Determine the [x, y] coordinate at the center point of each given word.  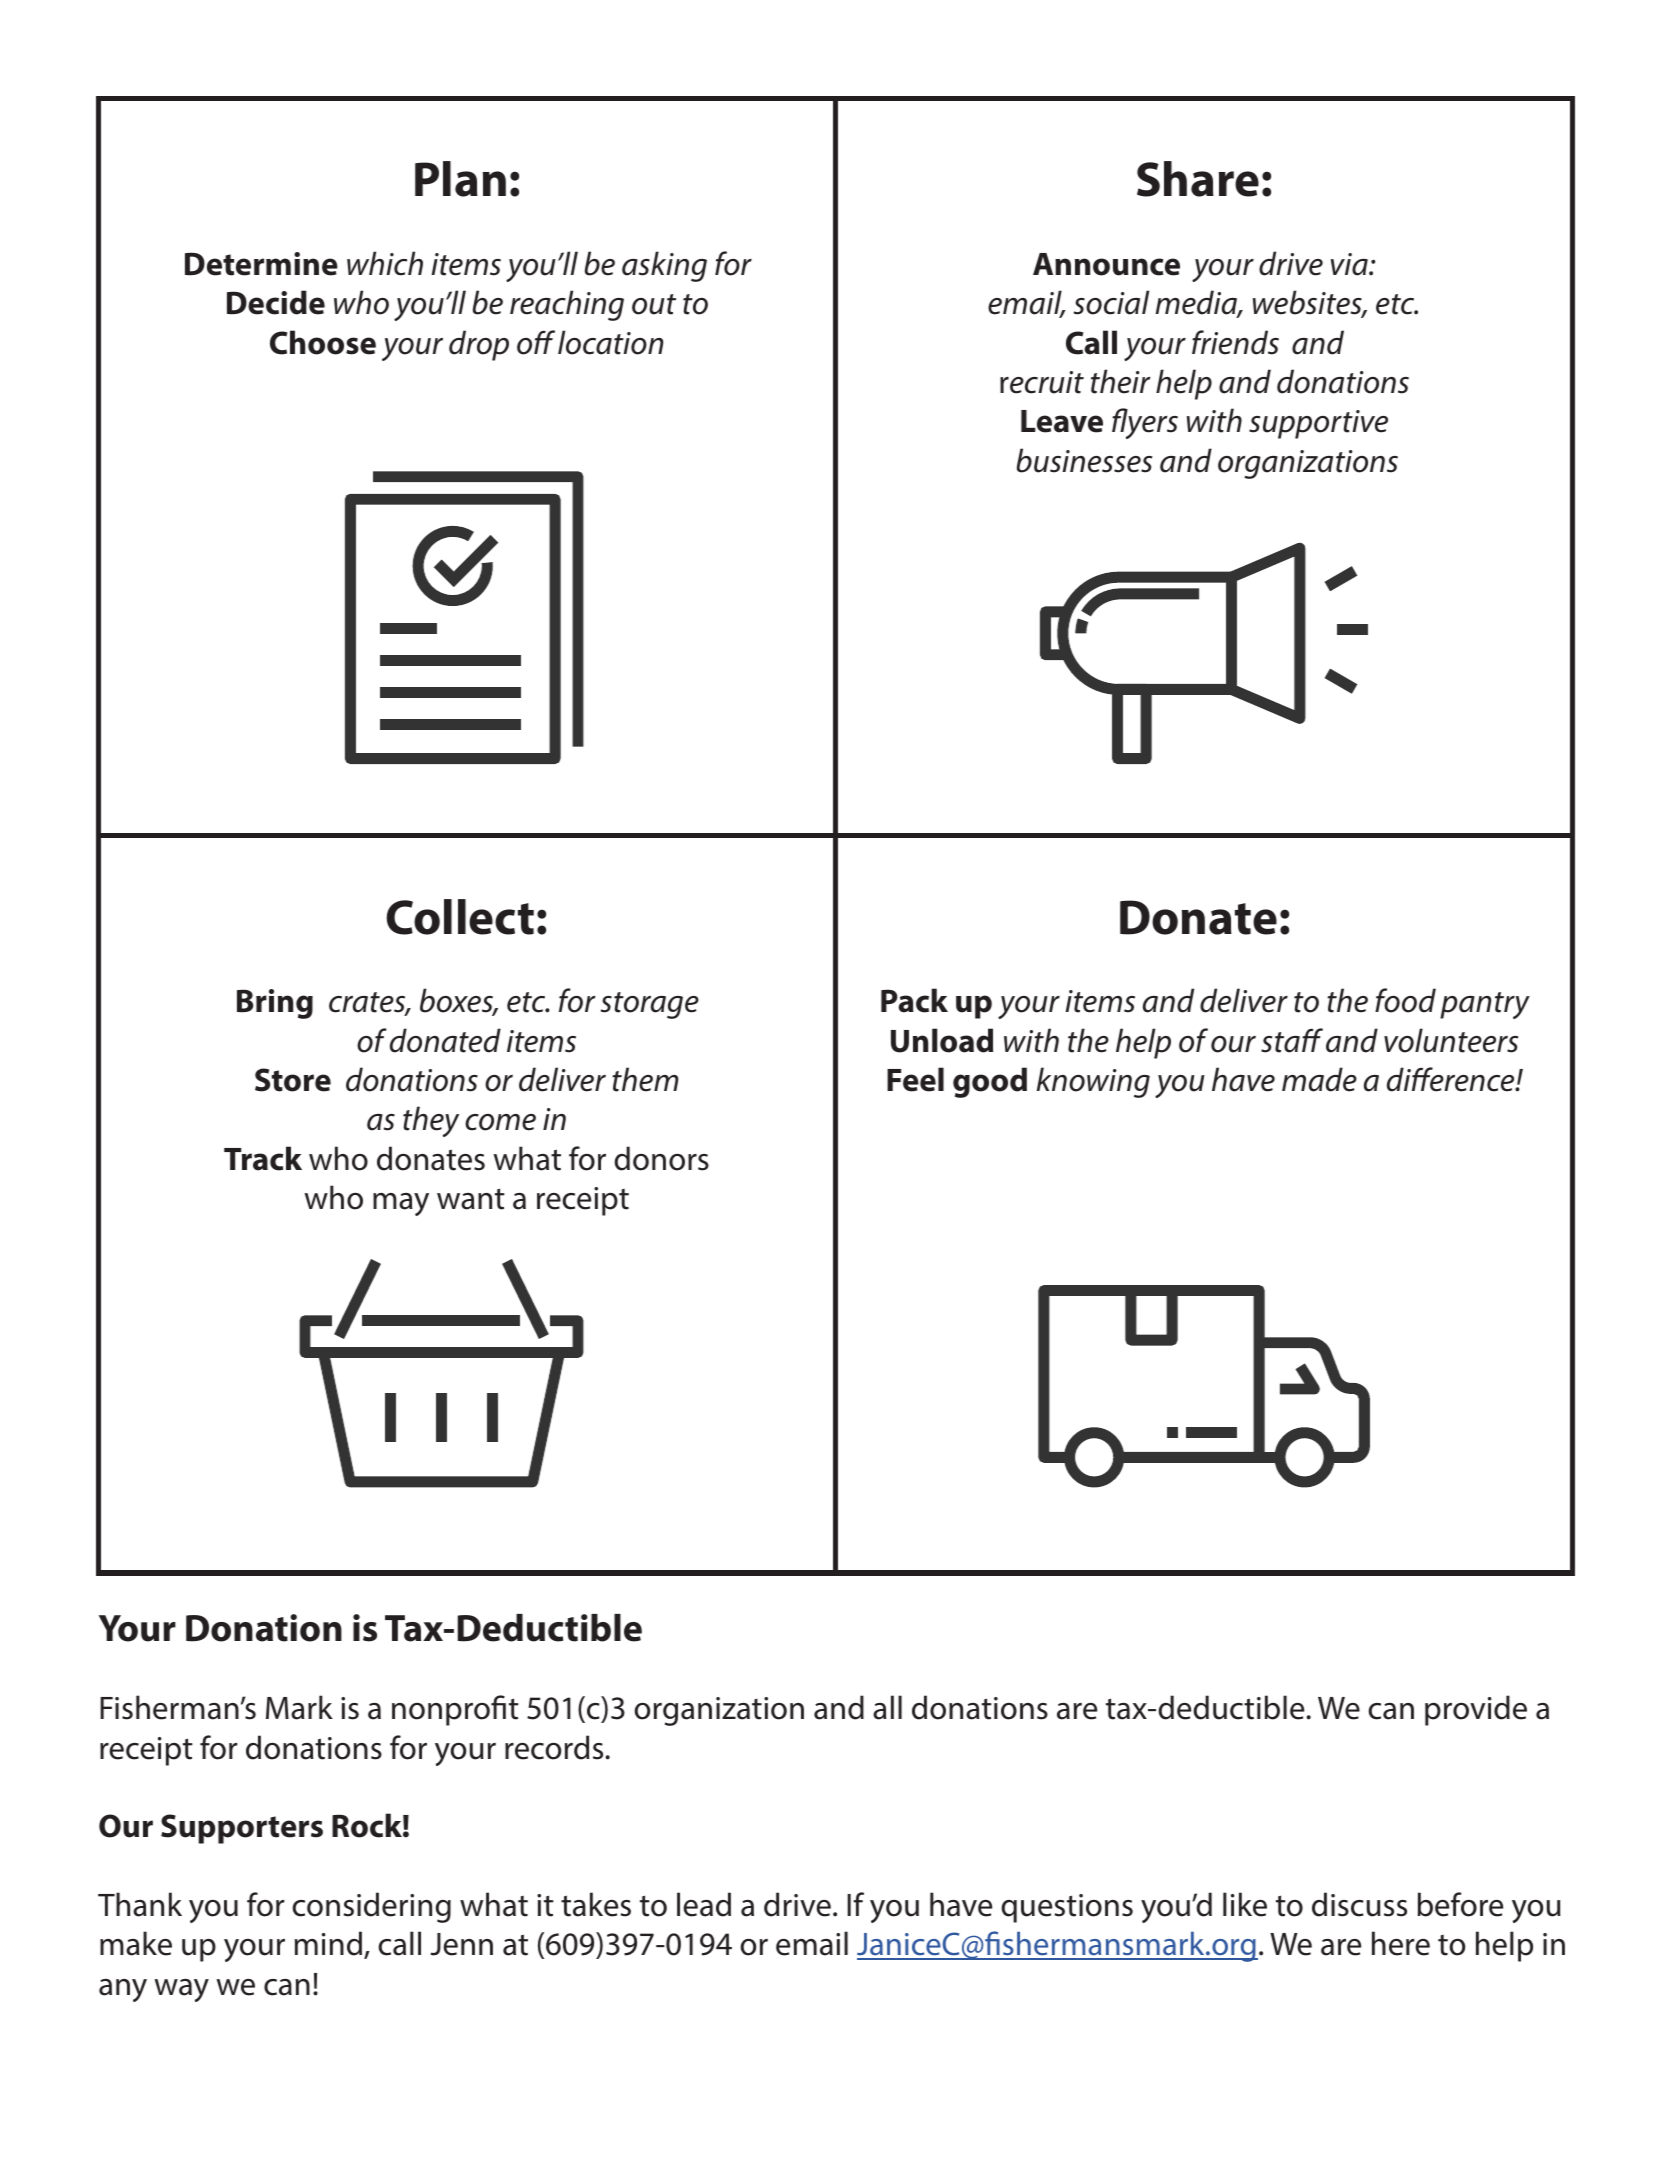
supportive [1318, 424]
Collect [460, 917]
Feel [915, 1079]
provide [1476, 1710]
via [1350, 264]
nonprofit [455, 1710]
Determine [261, 264]
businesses [1084, 460]
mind [328, 1943]
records [555, 1747]
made [1319, 1079]
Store [293, 1080]
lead [704, 1904]
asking [664, 266]
